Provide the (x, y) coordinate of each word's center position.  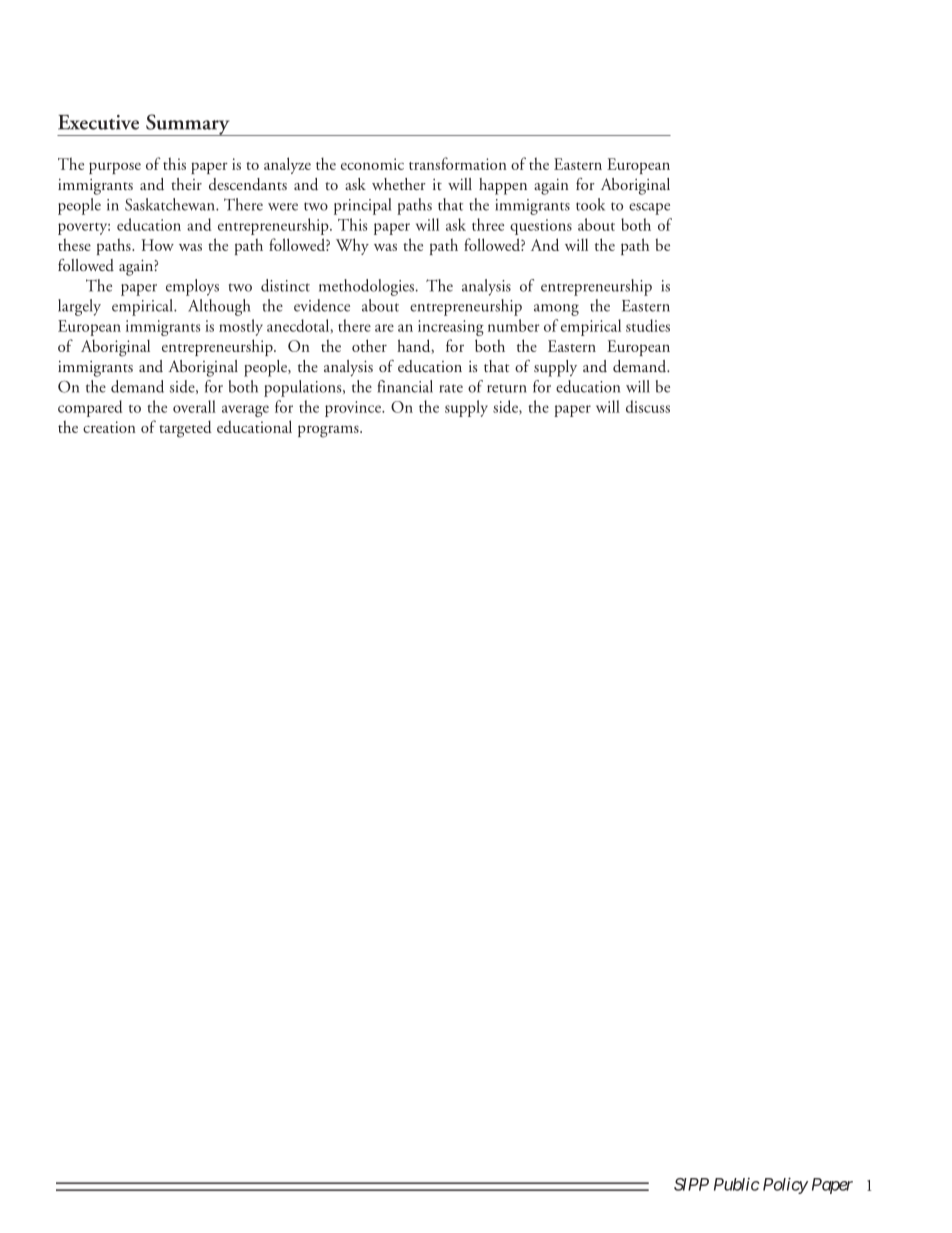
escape (649, 209)
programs (329, 431)
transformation (458, 163)
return (507, 389)
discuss (648, 406)
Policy (785, 1185)
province (354, 409)
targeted (185, 429)
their (186, 184)
